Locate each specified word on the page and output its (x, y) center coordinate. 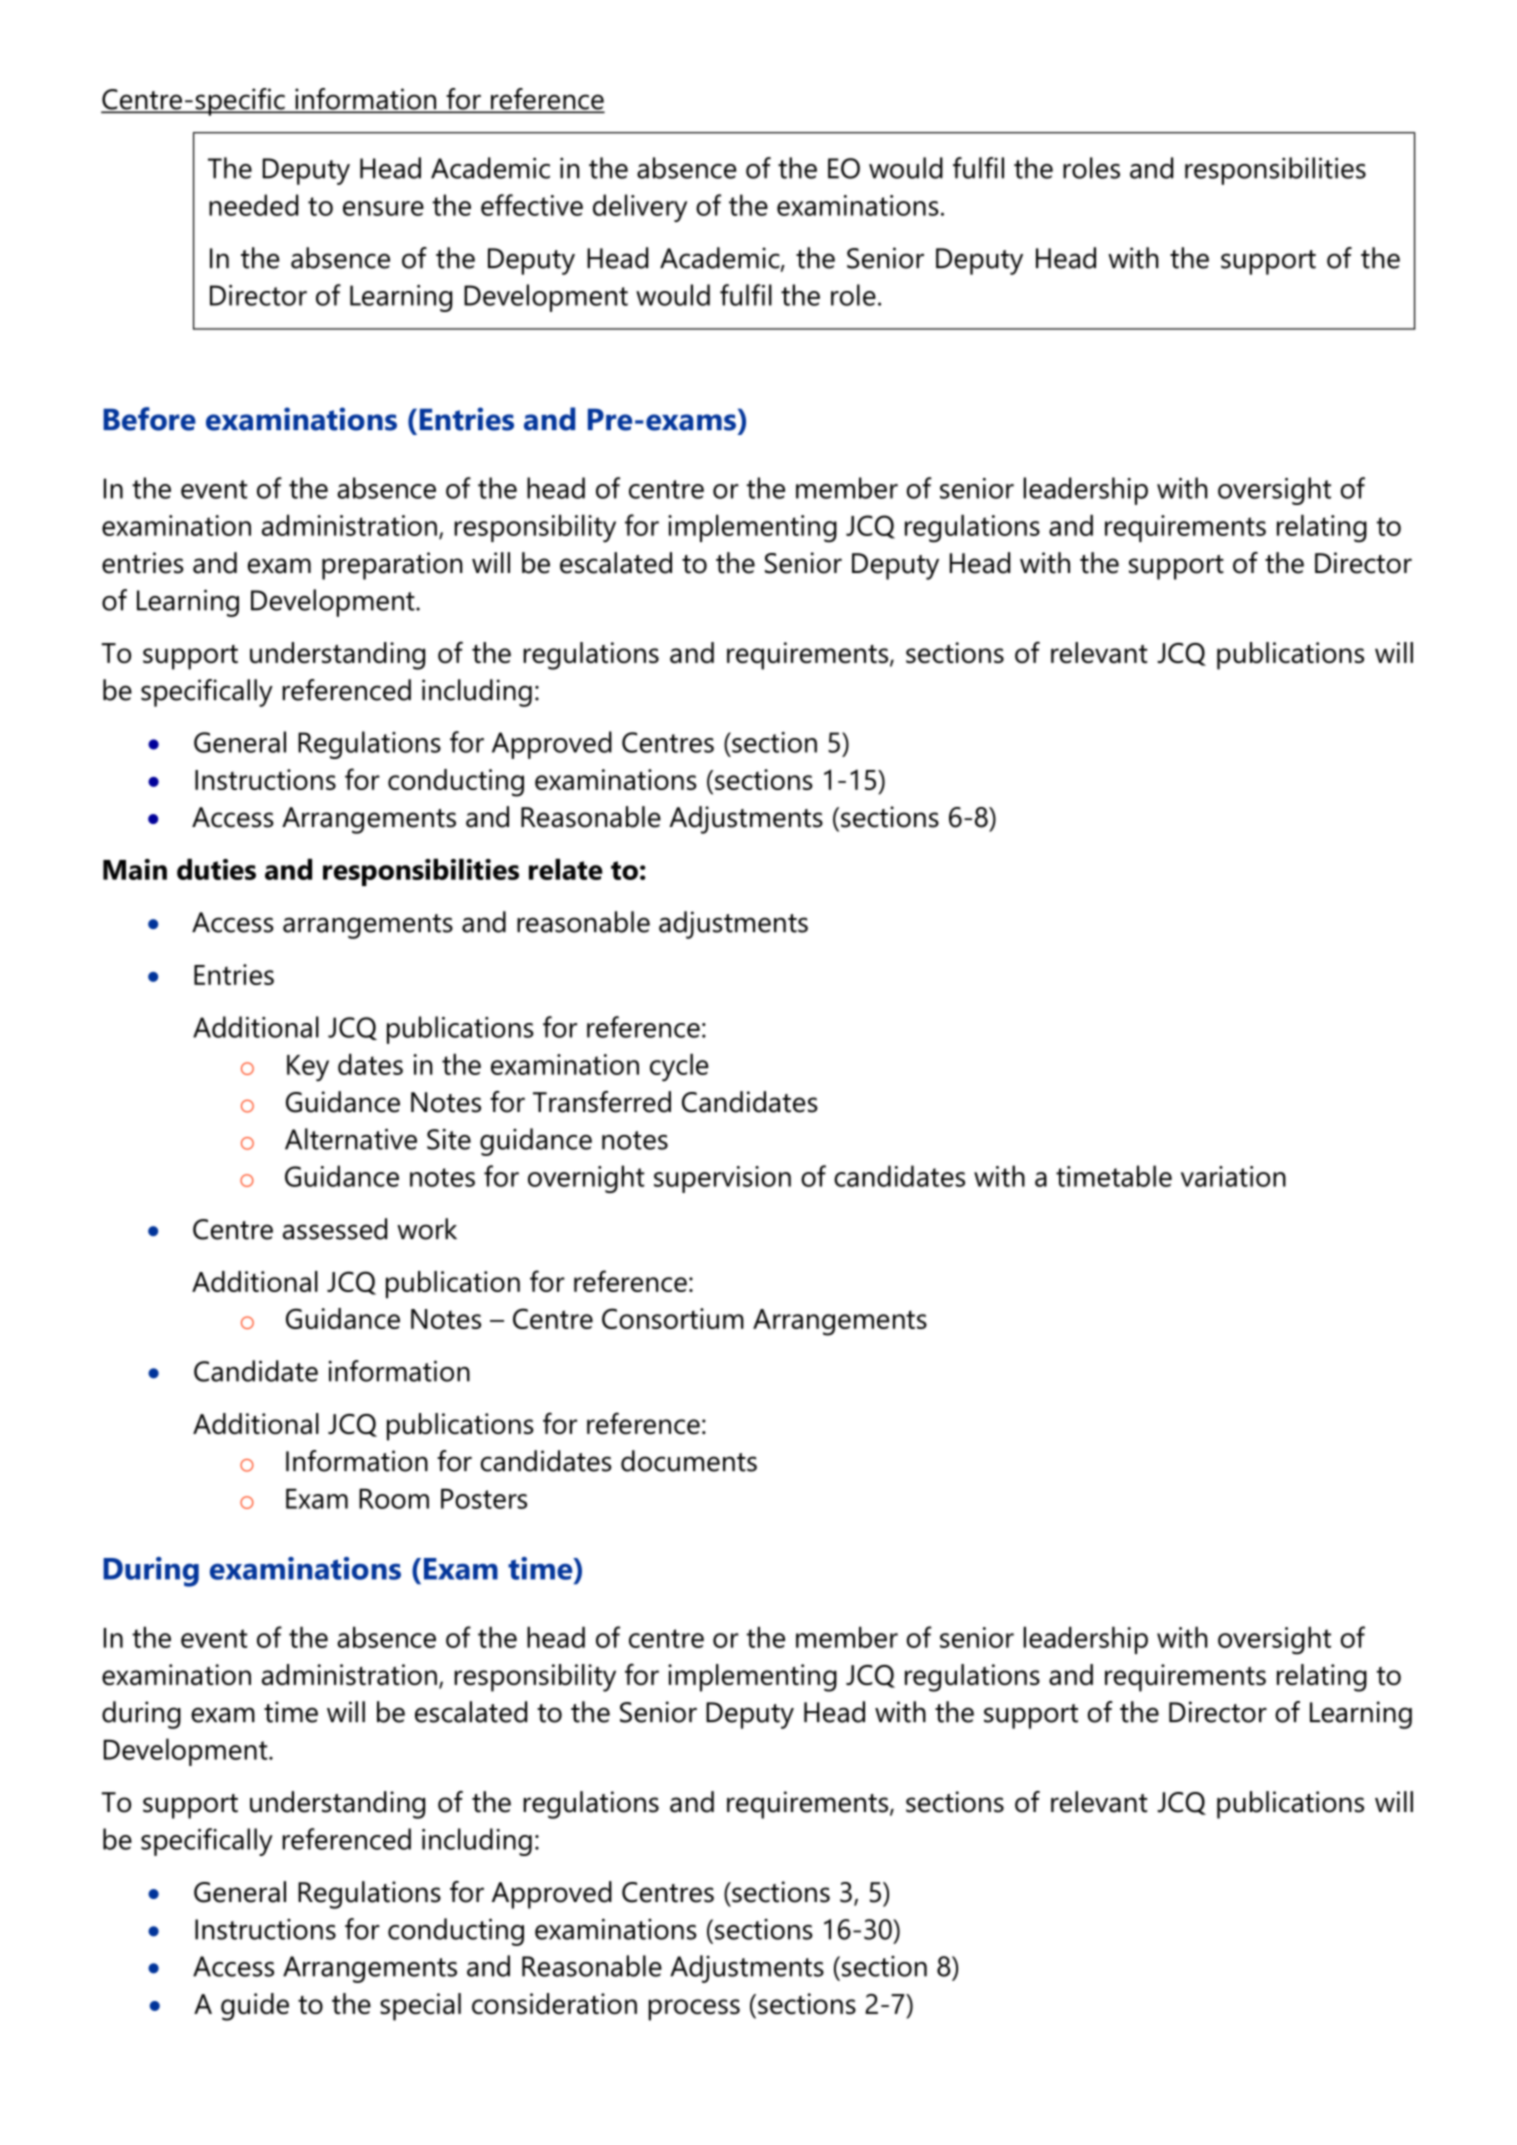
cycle (679, 1067)
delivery (640, 208)
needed (253, 205)
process (694, 2010)
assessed (335, 1229)
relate (566, 869)
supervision (722, 1179)
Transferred (602, 1102)
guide (255, 2007)
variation (1233, 1176)
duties (216, 869)
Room (394, 1498)
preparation (392, 566)
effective (532, 205)
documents (689, 1461)
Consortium (673, 1318)
